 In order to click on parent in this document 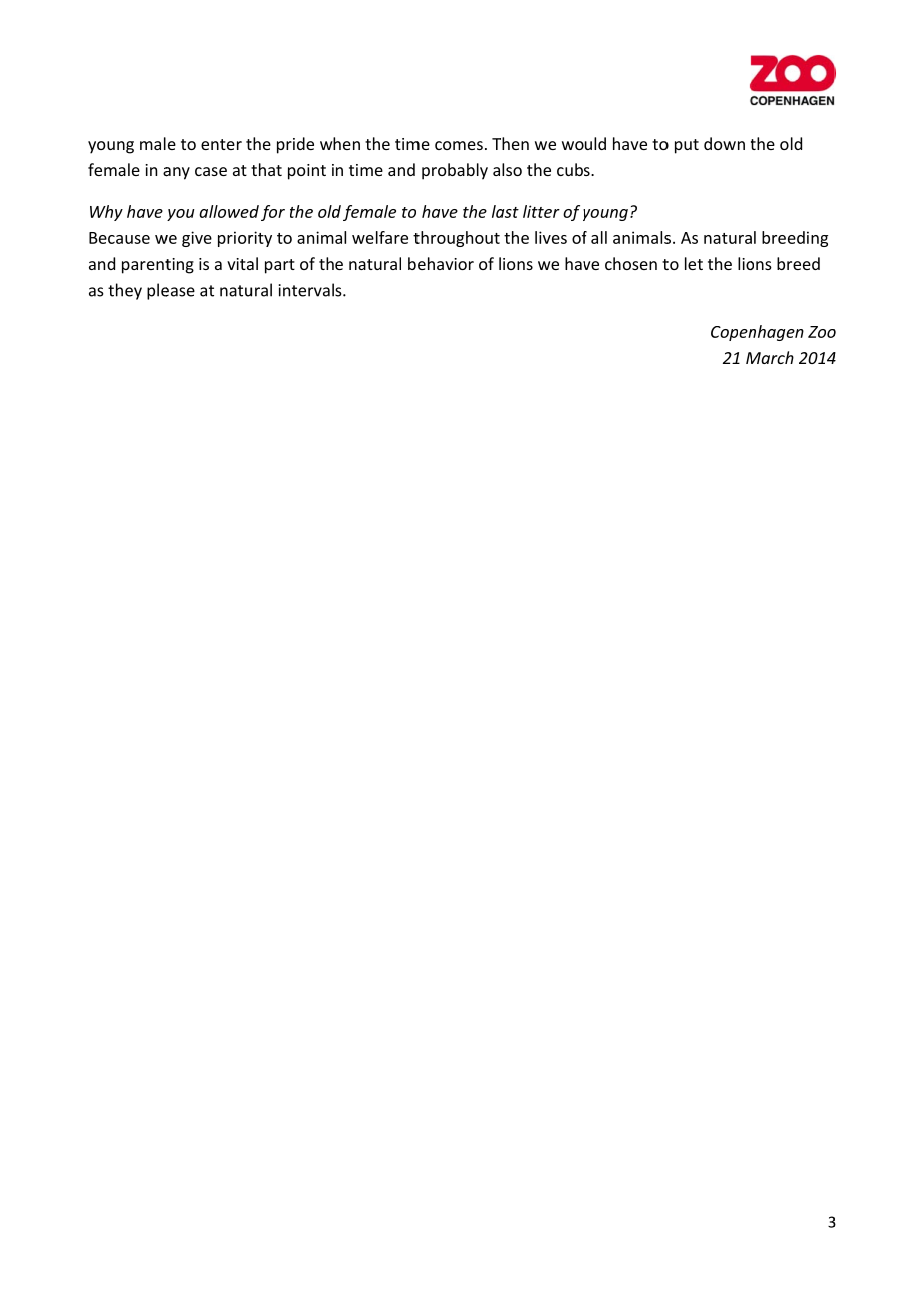, I will do `click(147, 266)`.
